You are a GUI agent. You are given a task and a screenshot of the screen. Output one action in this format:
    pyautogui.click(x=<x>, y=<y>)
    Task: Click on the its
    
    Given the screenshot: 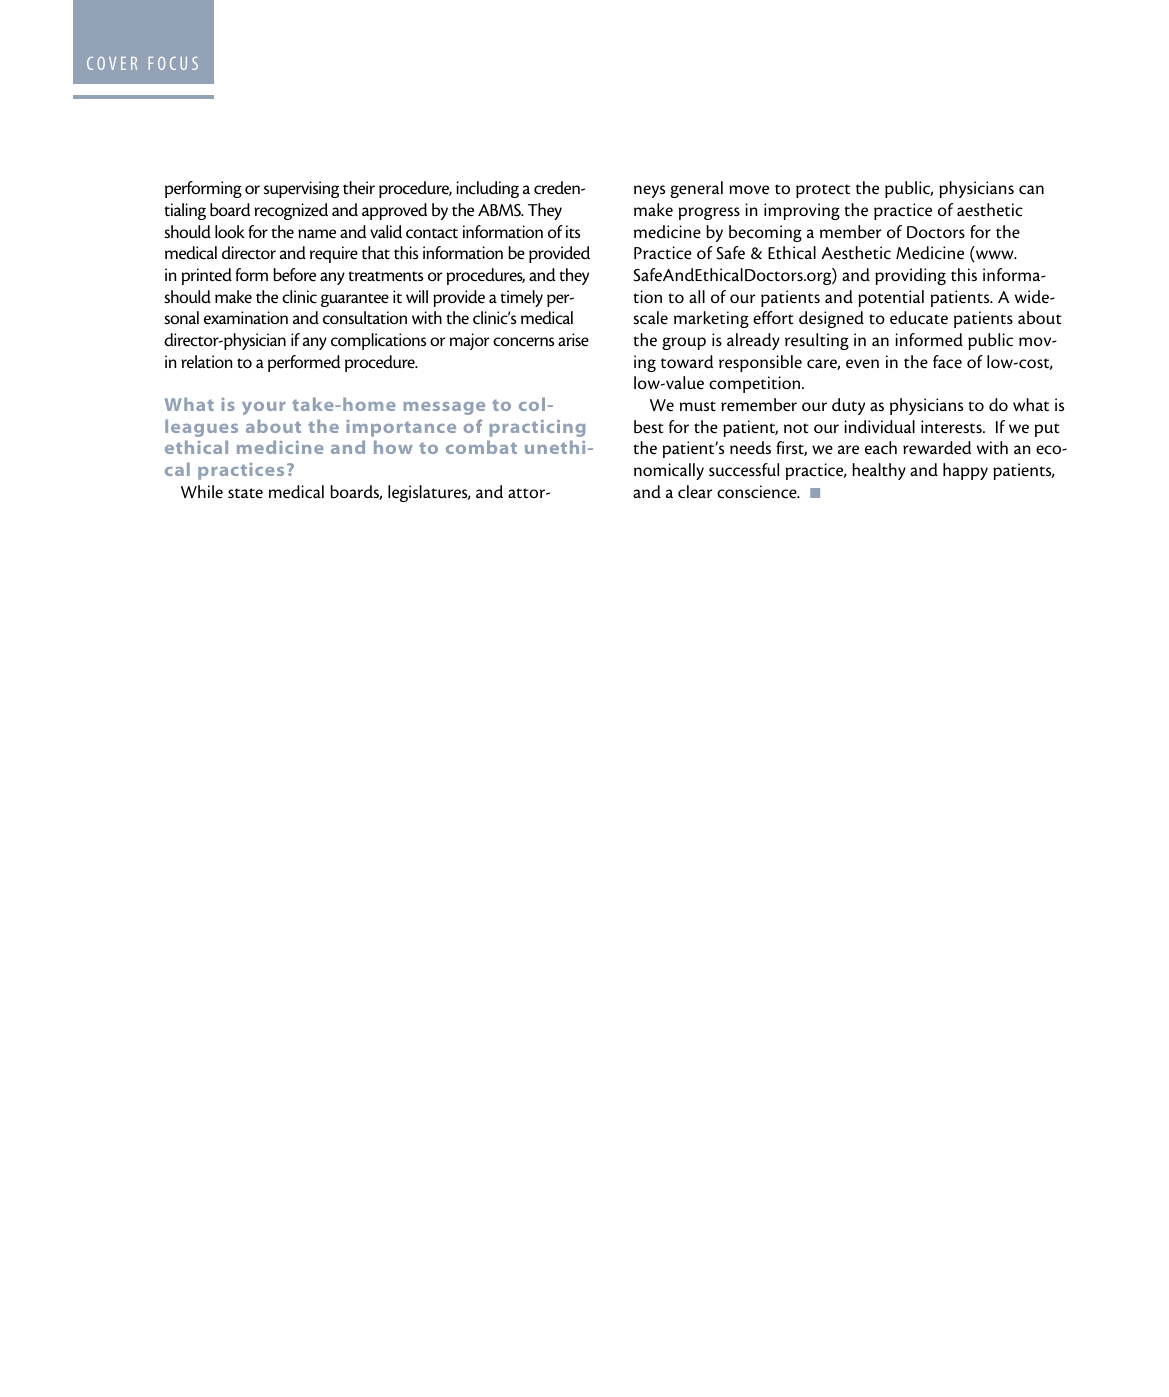 What is the action you would take?
    pyautogui.click(x=573, y=232)
